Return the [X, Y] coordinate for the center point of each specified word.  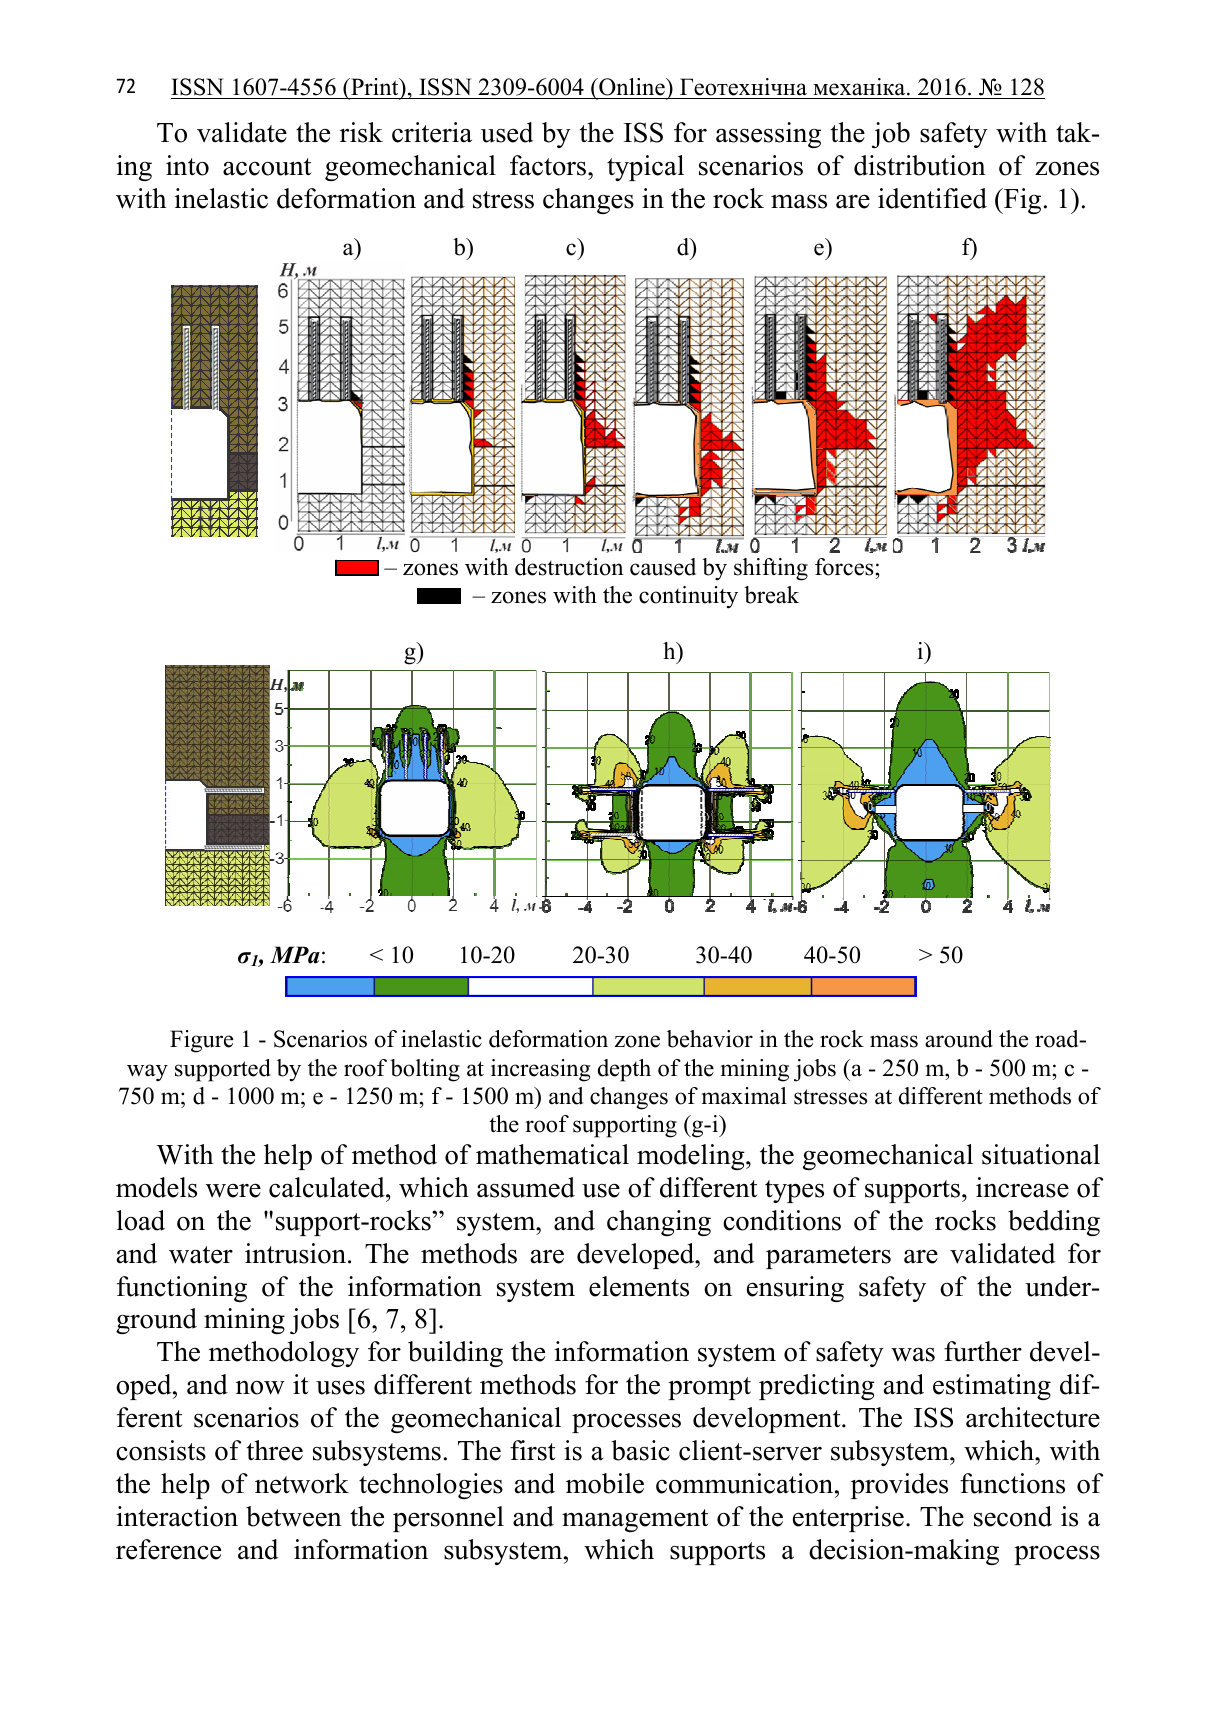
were [233, 1190]
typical [645, 168]
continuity [688, 597]
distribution [920, 165]
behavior [710, 1039]
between [294, 1516]
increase [1022, 1187]
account [267, 167]
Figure [201, 1041]
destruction [569, 567]
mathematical [552, 1154]
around [959, 1039]
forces [844, 567]
